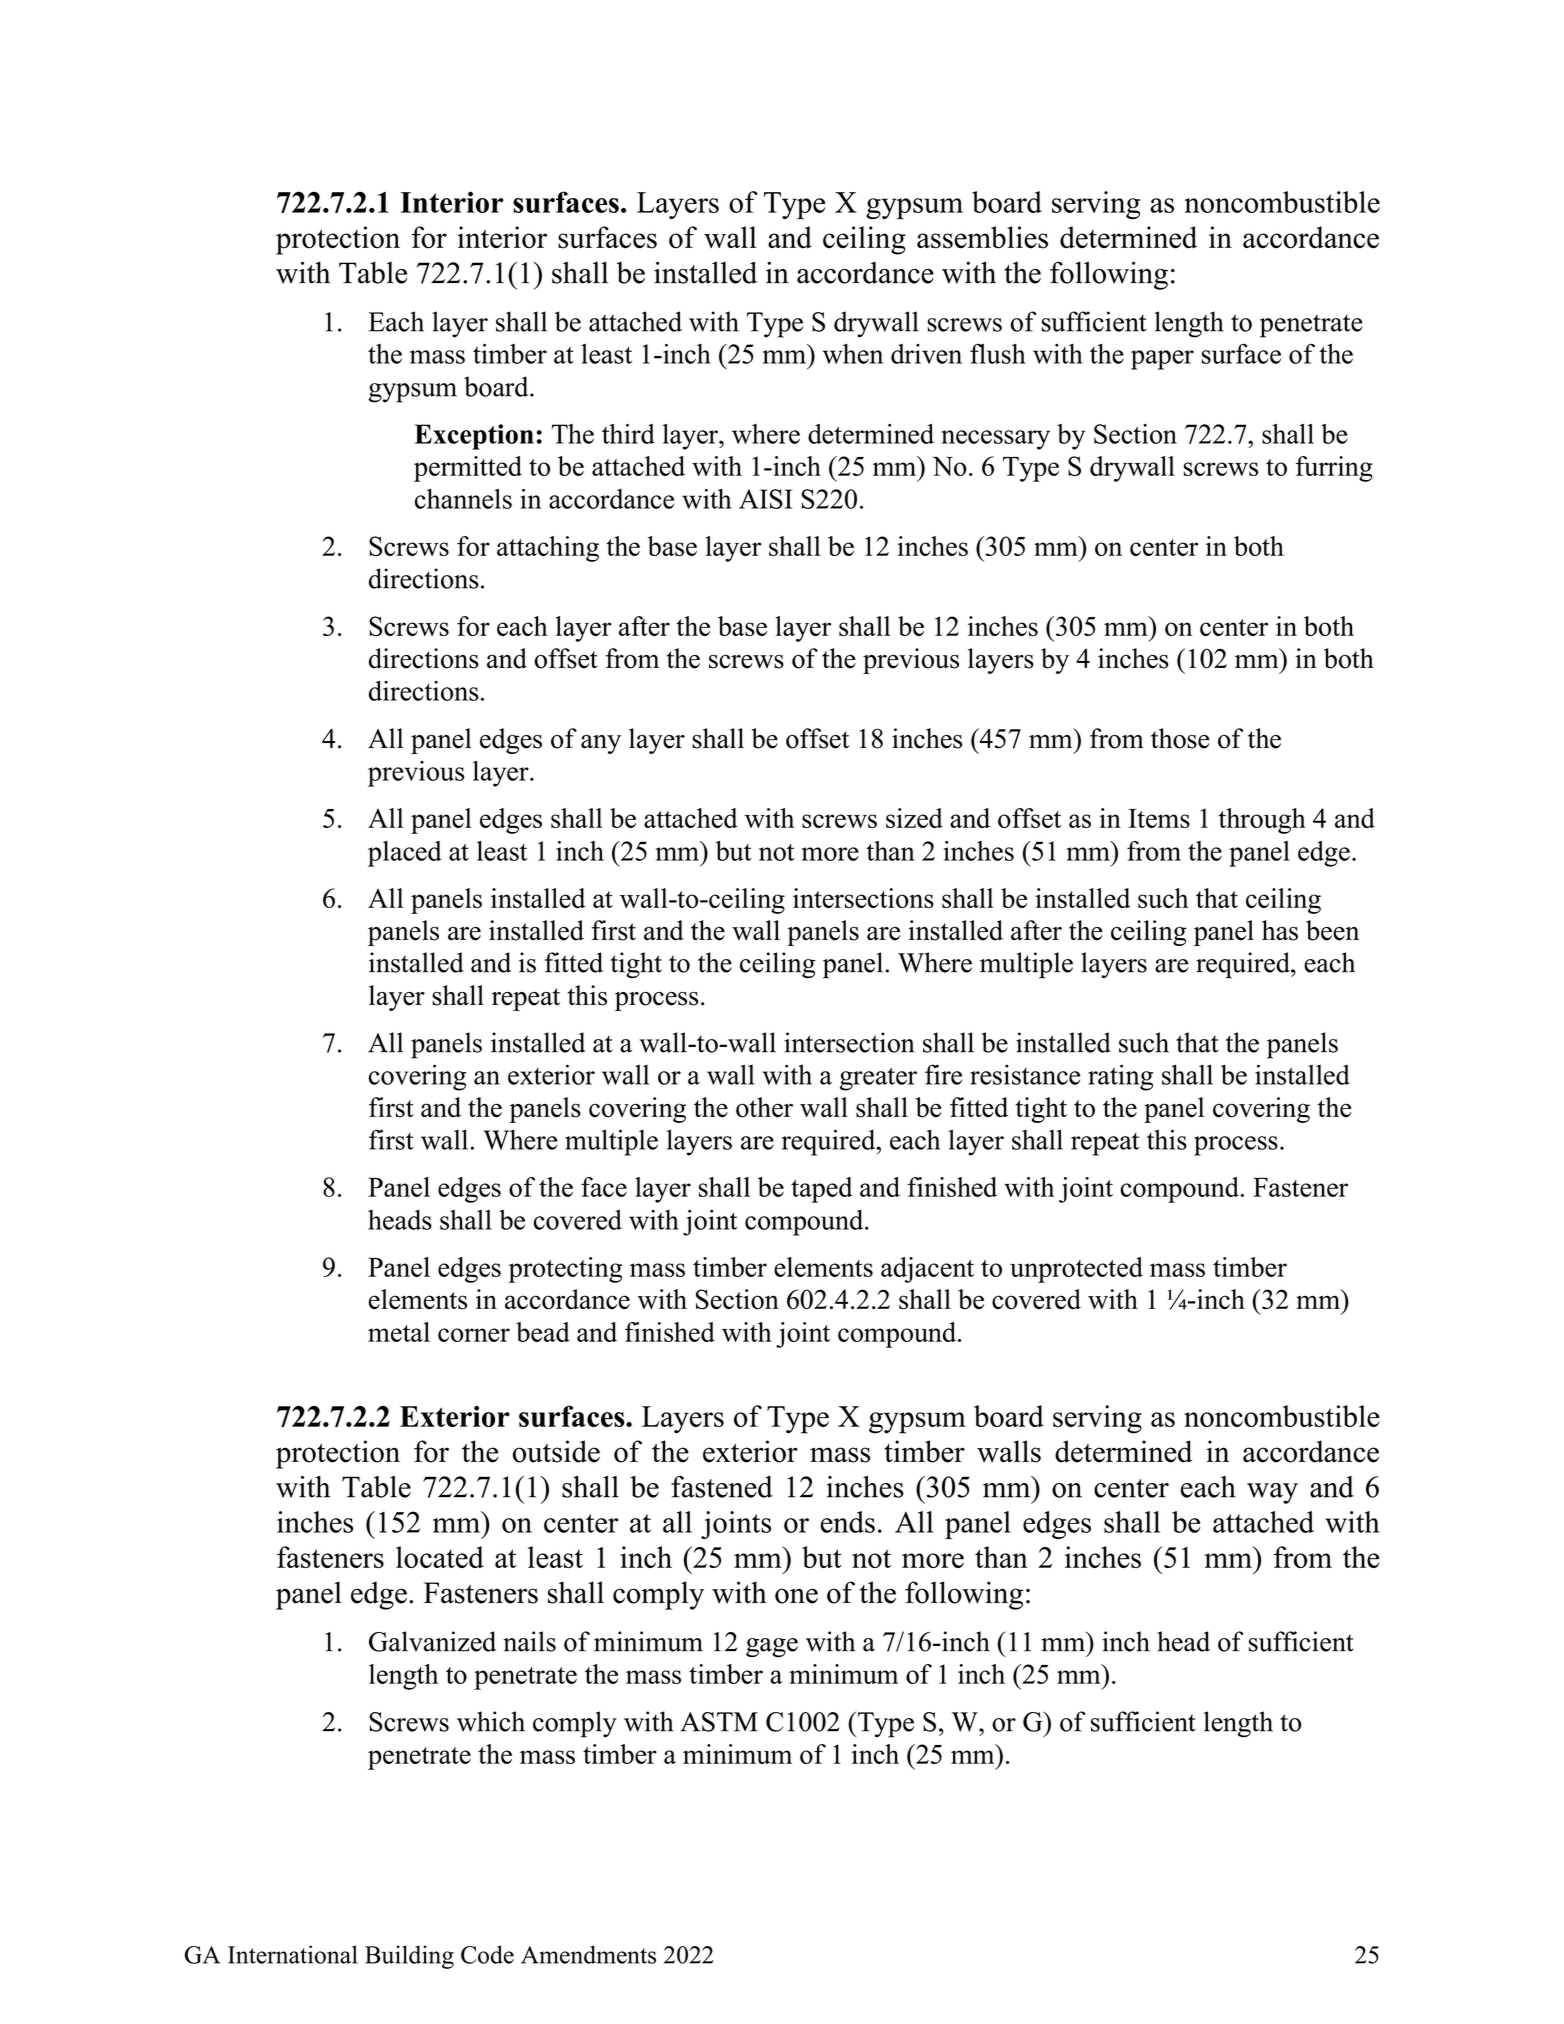 Image resolution: width=1564 pixels, height=2024 pixels. Describe the element at coordinates (565, 1270) in the screenshot. I see `protecting` at that location.
